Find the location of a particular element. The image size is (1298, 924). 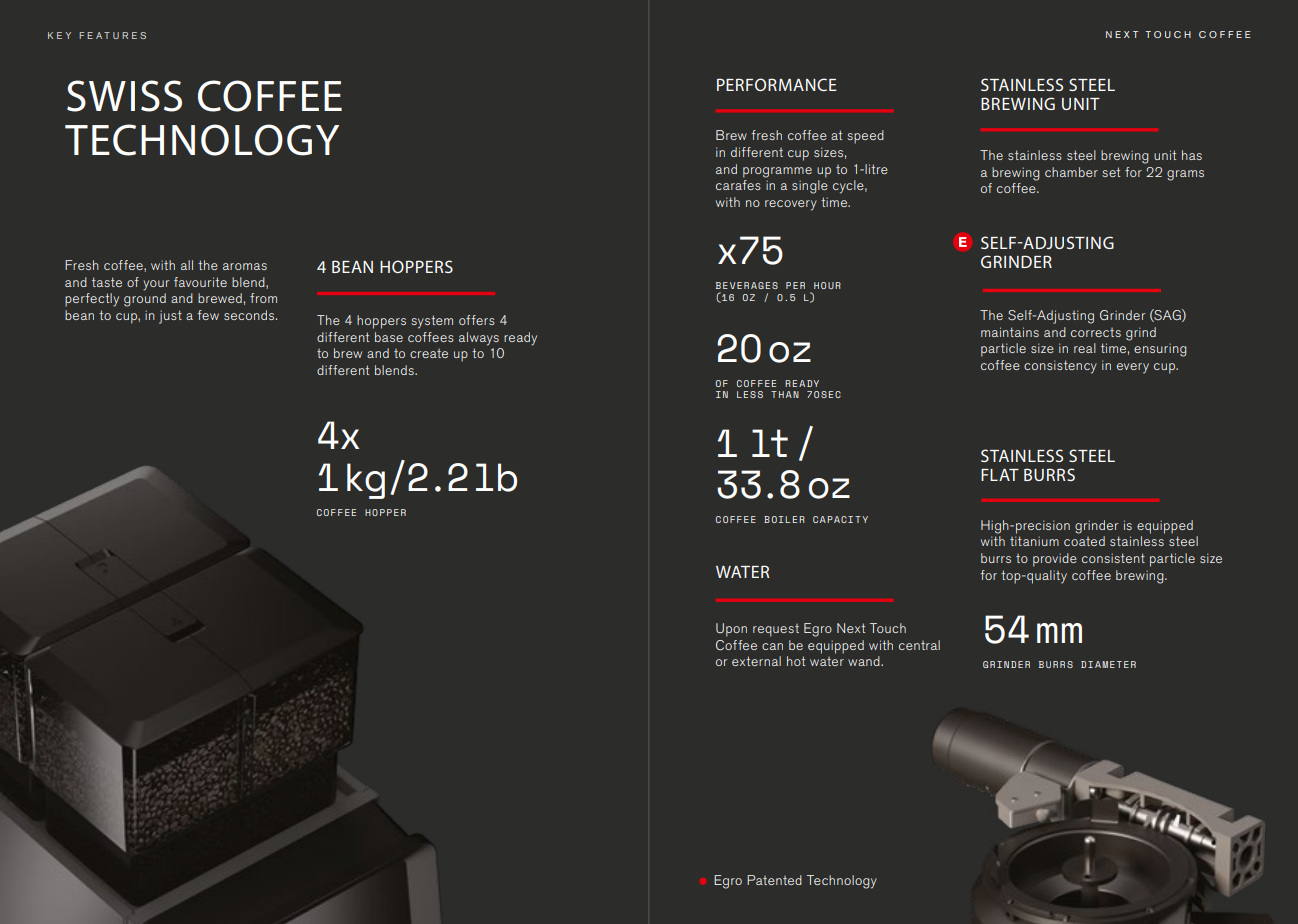

request is located at coordinates (776, 630).
